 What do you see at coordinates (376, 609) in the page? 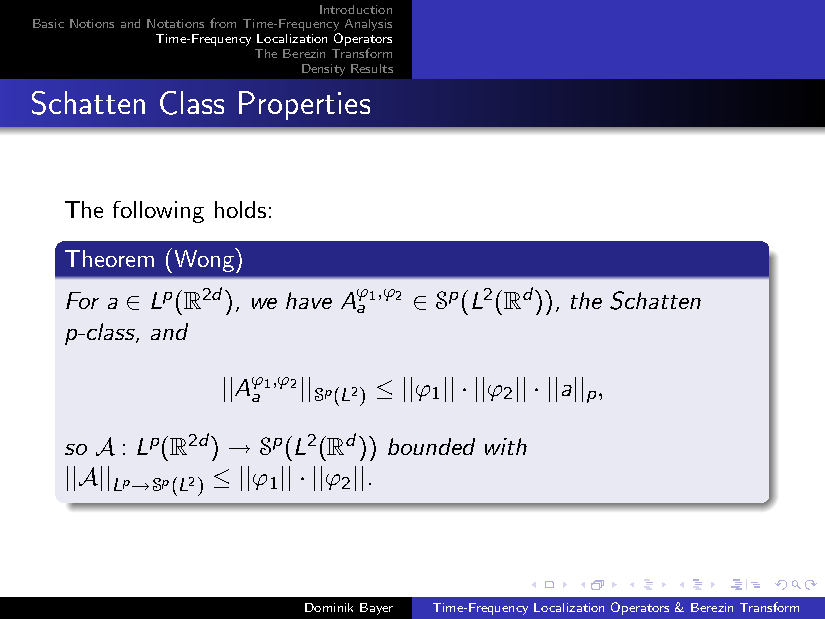
I see `Bayer` at bounding box center [376, 609].
